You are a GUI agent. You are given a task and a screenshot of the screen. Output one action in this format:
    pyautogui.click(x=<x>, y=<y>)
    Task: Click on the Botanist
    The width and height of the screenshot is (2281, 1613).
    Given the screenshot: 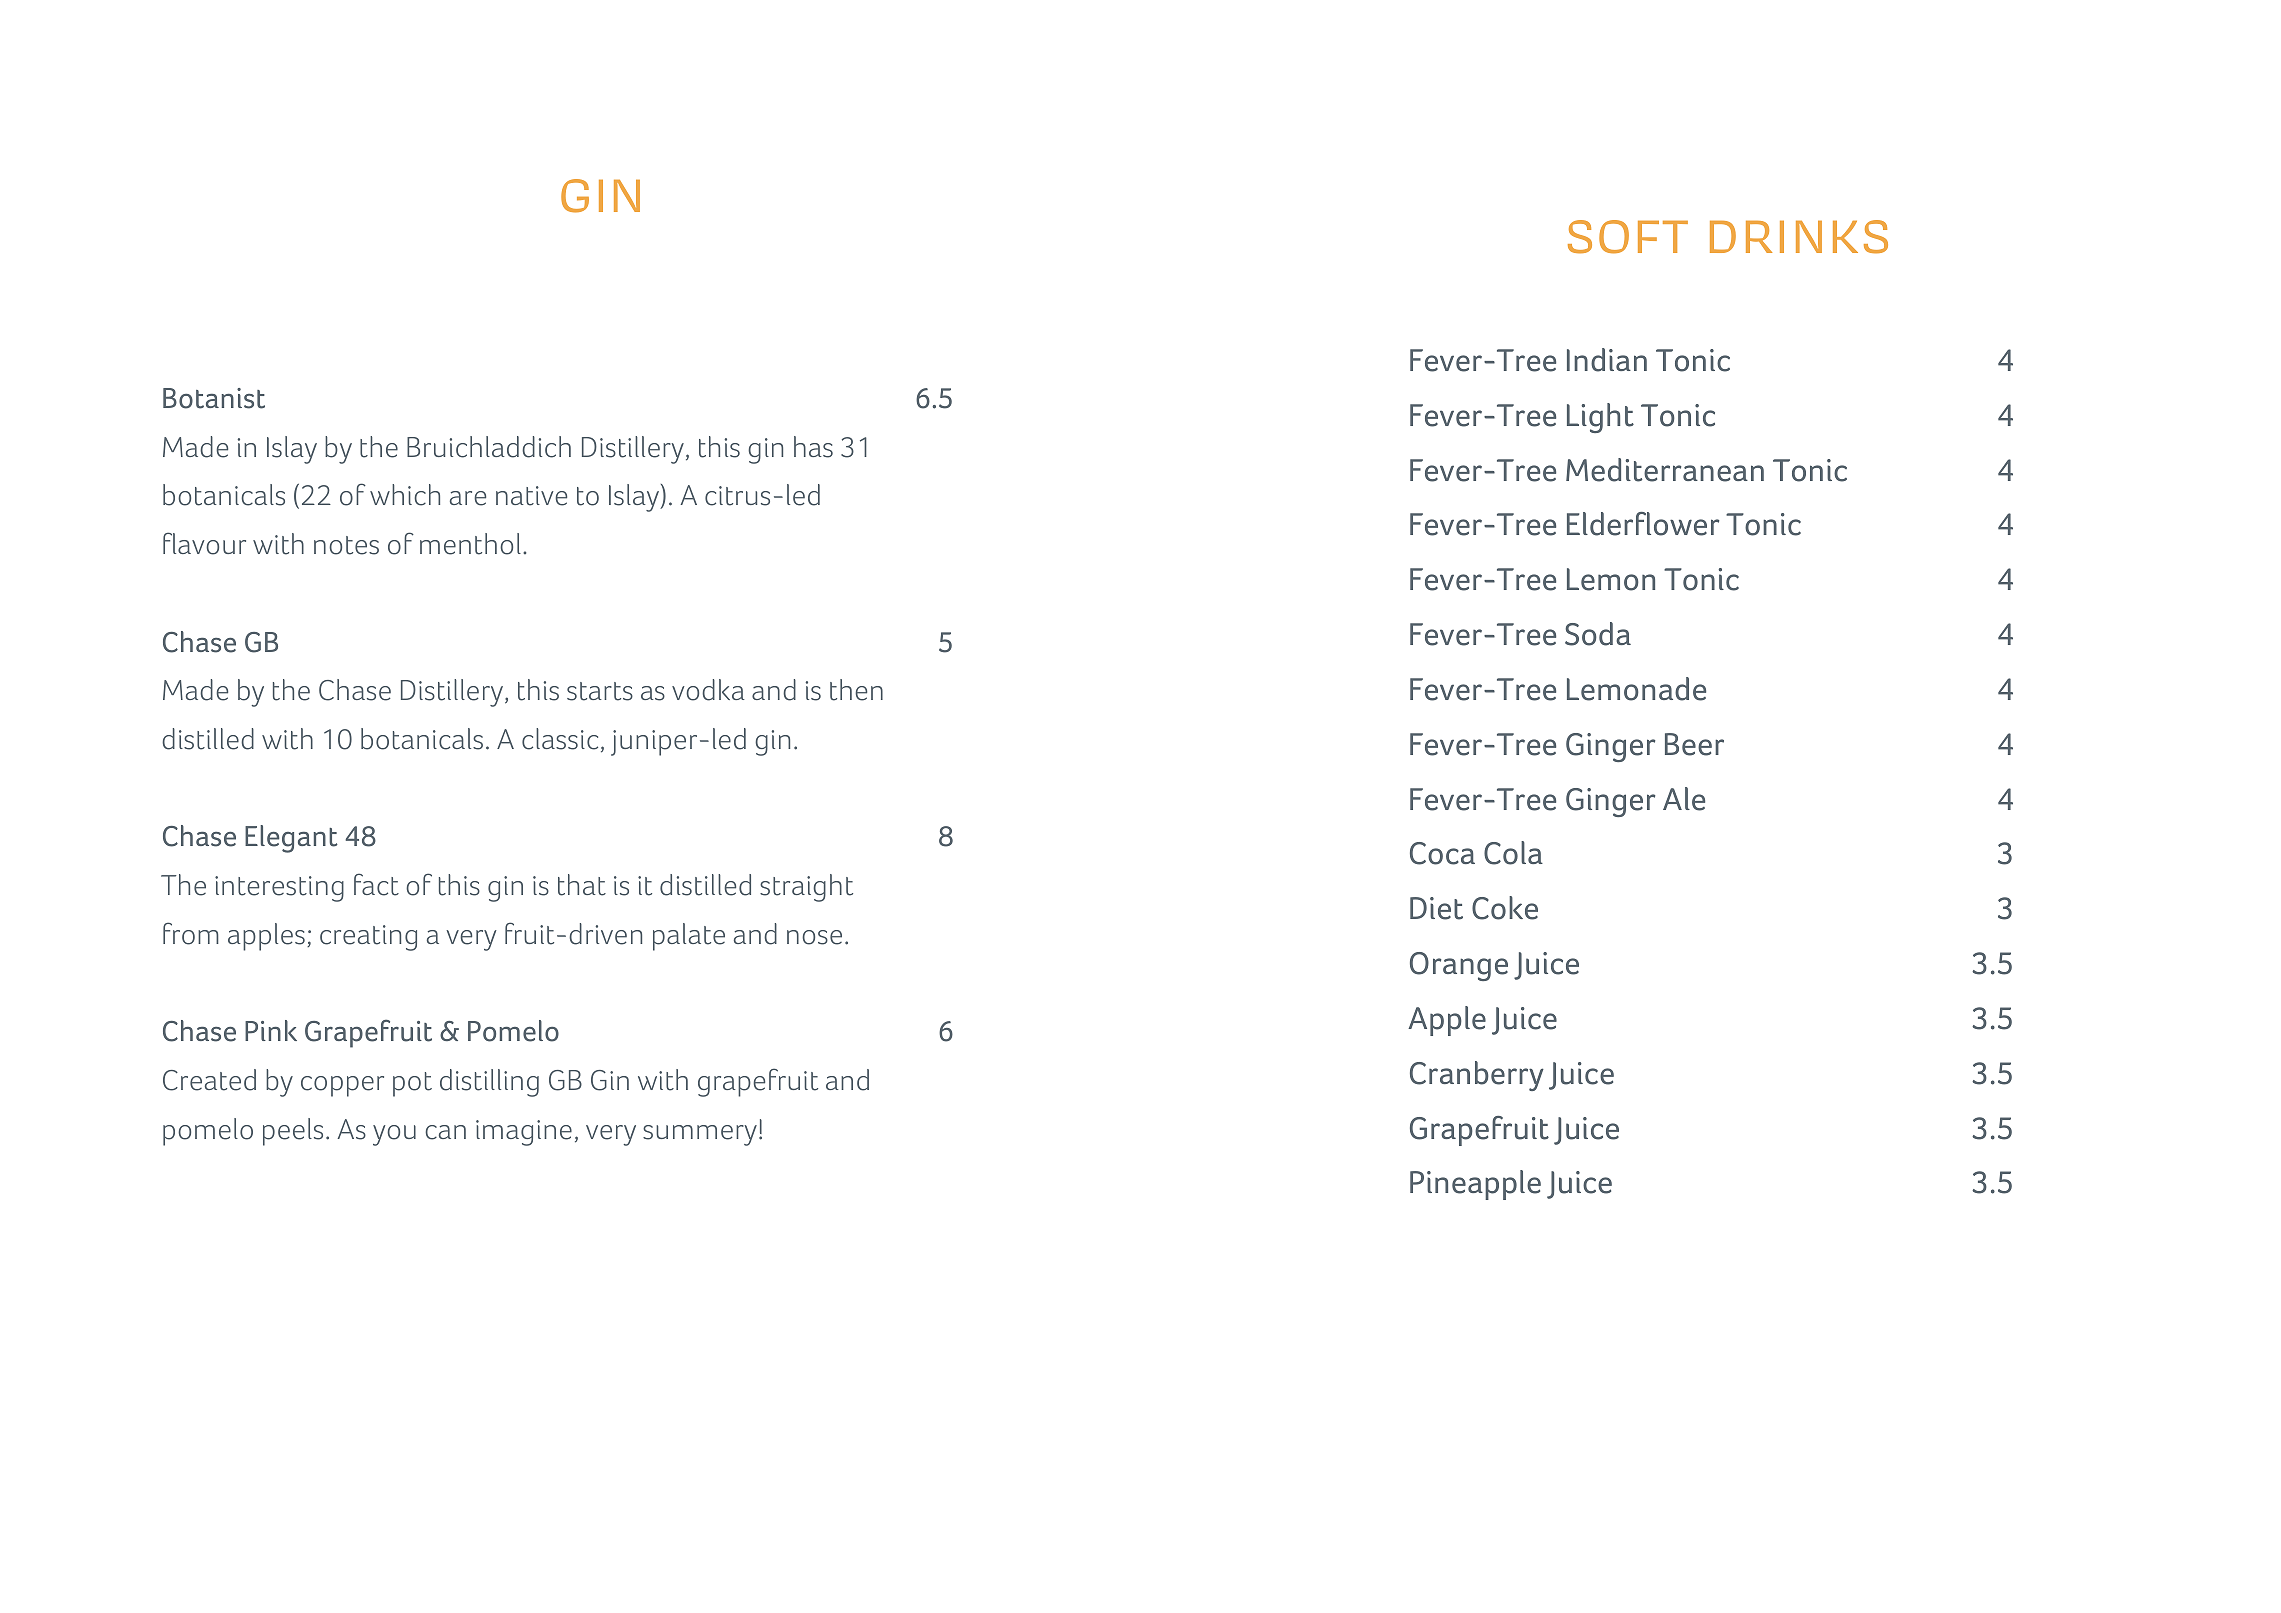 What is the action you would take?
    pyautogui.click(x=214, y=398)
